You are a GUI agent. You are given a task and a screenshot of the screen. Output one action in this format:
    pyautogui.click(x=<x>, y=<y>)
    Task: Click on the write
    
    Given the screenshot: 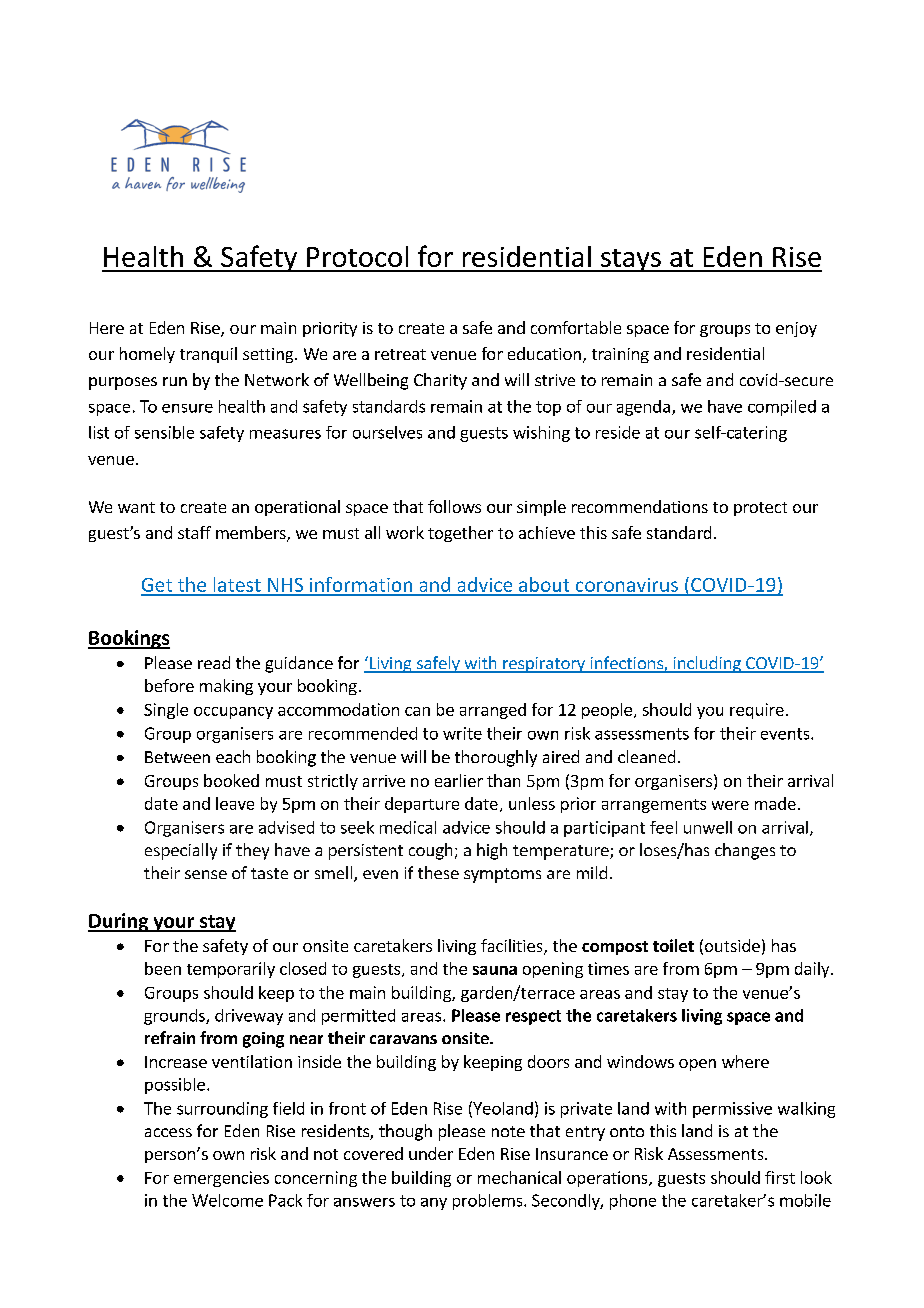 What is the action you would take?
    pyautogui.click(x=462, y=733)
